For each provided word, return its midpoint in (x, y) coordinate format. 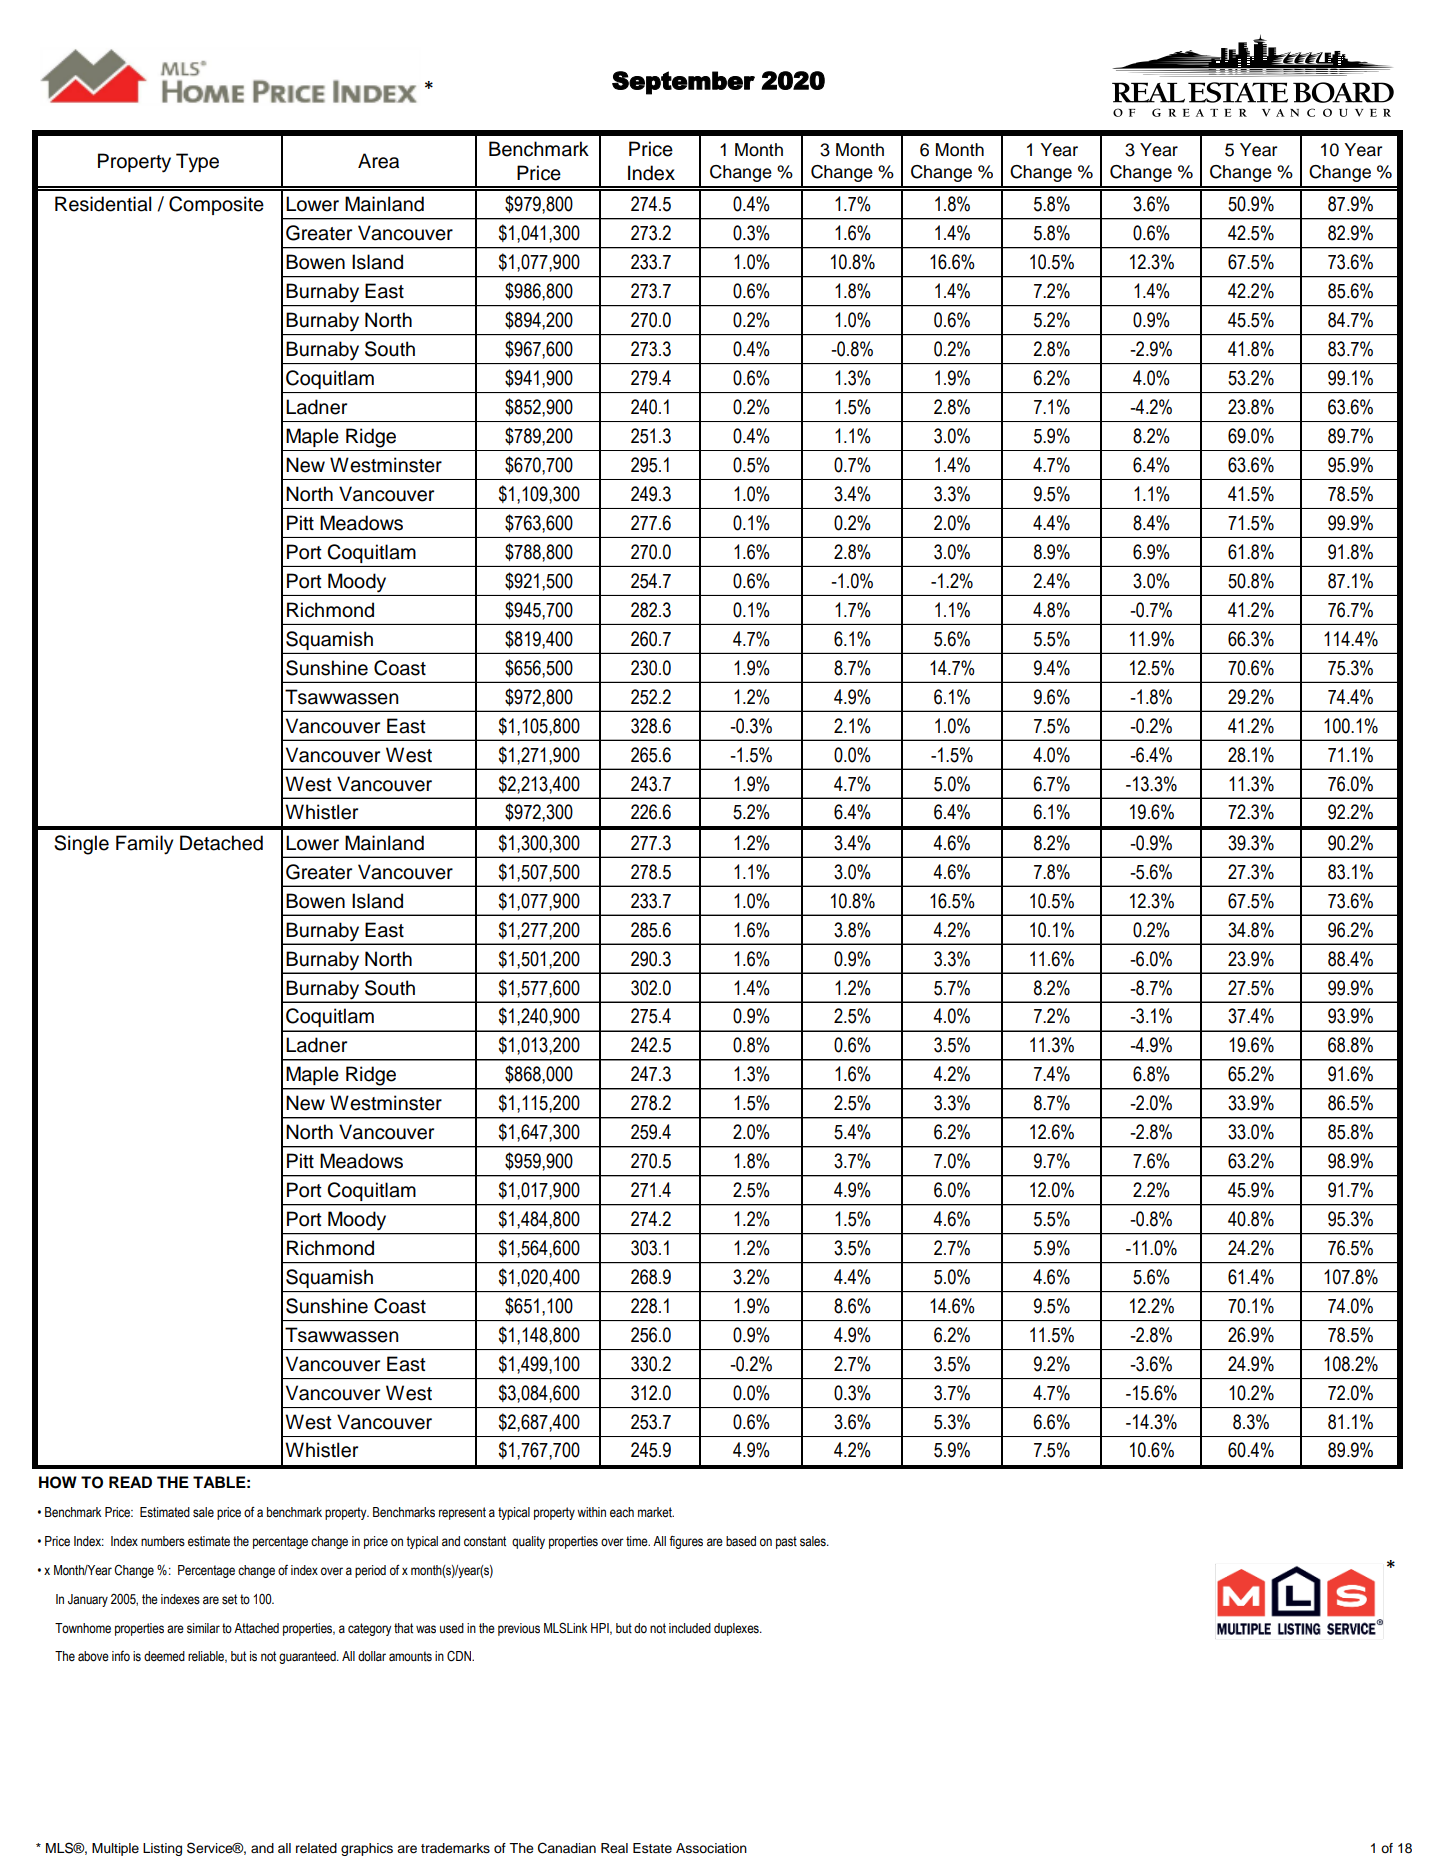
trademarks (455, 1848)
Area (378, 161)
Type (197, 163)
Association (711, 1848)
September (683, 83)
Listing (162, 1849)
